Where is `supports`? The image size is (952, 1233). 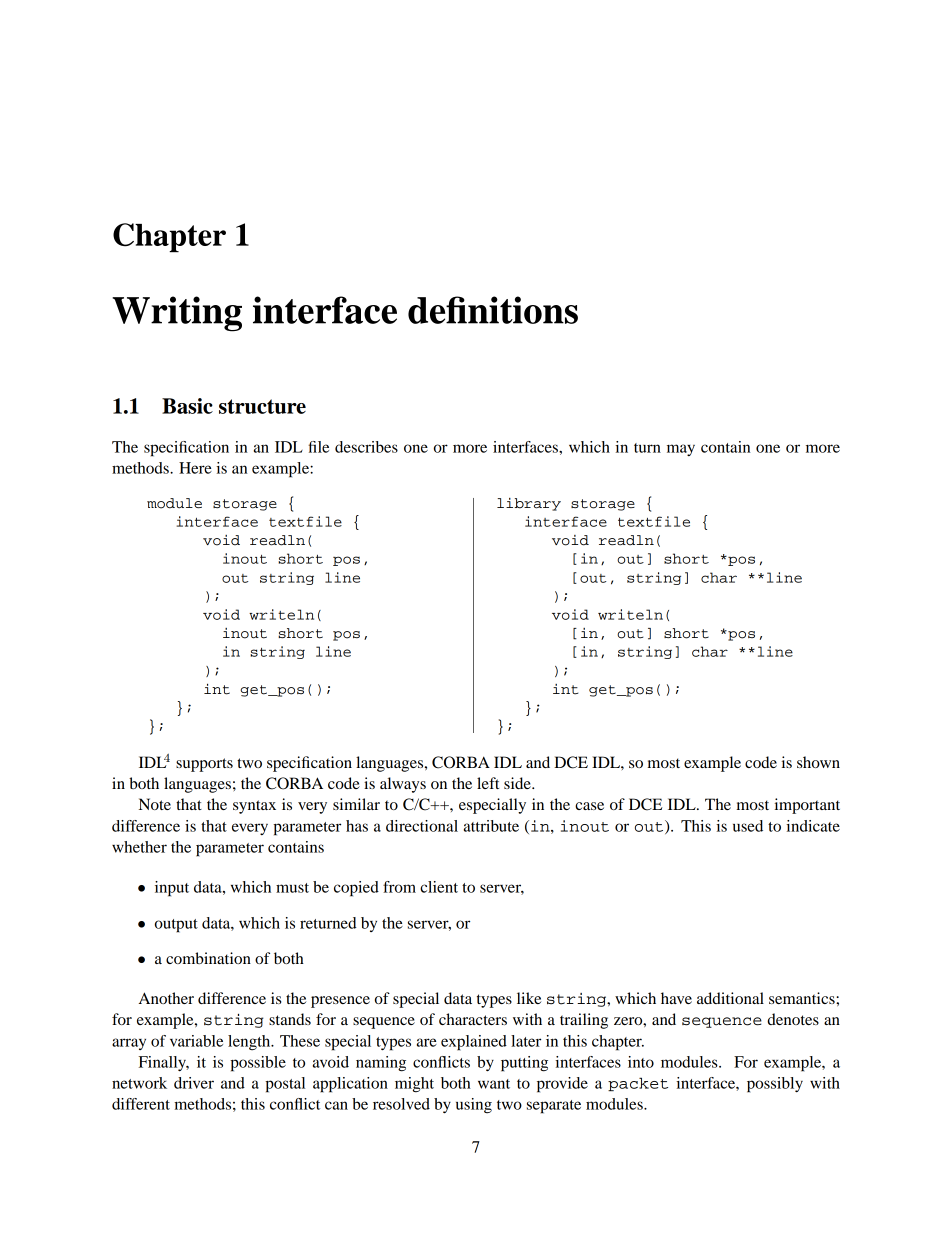 supports is located at coordinates (204, 765).
